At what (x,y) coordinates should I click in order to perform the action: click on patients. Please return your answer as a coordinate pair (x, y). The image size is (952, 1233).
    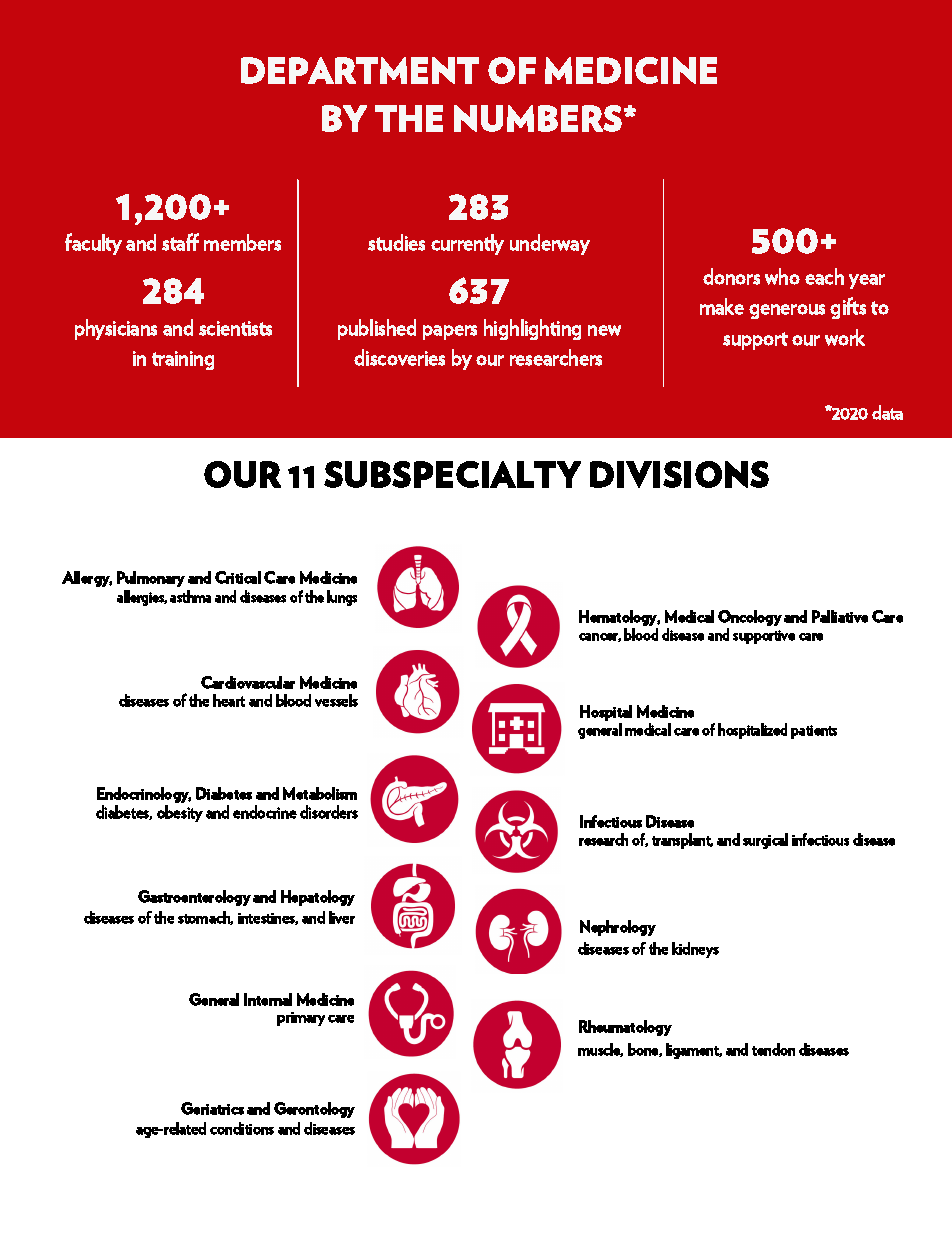
    Looking at the image, I should click on (814, 732).
